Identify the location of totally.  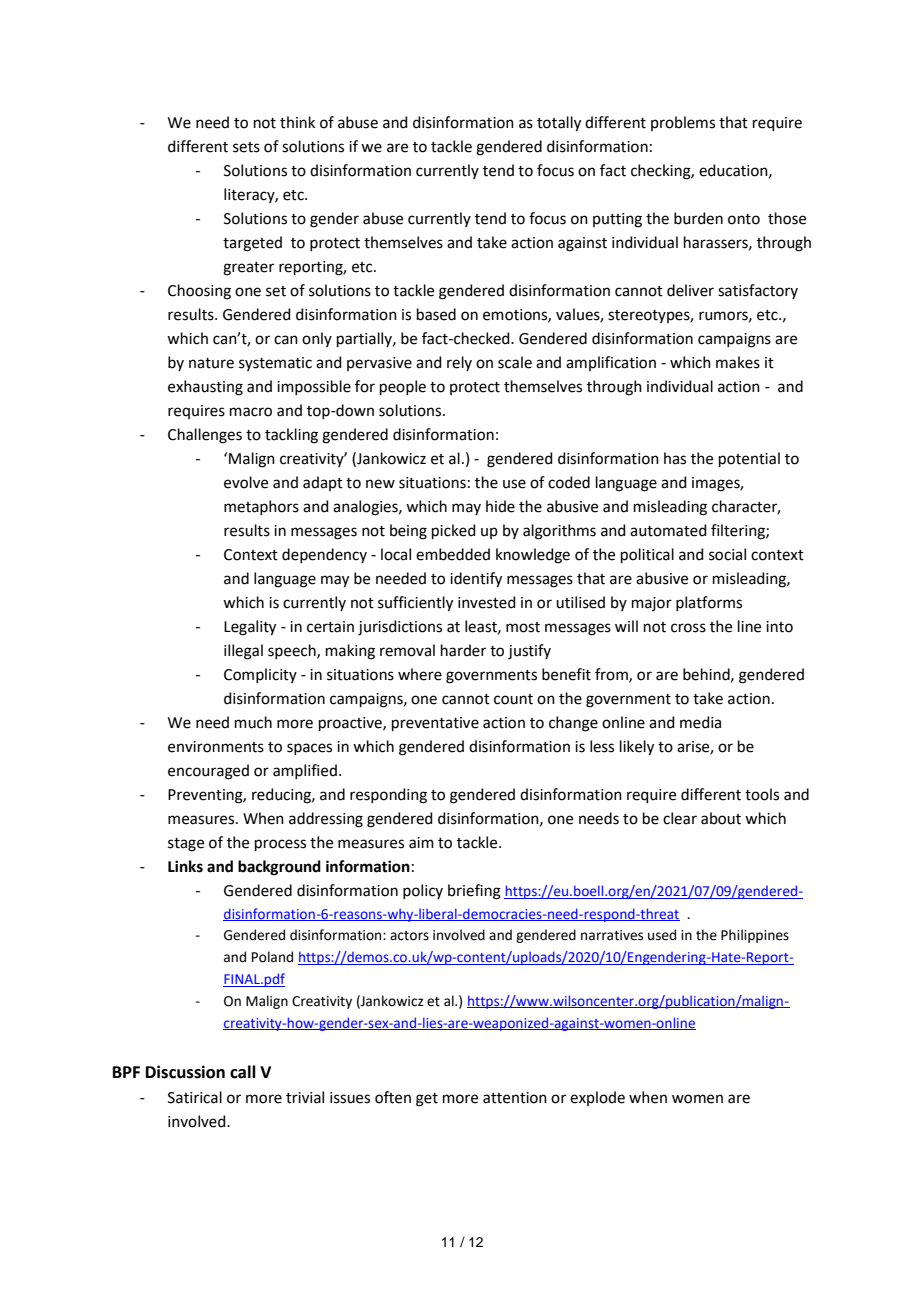
(559, 124).
